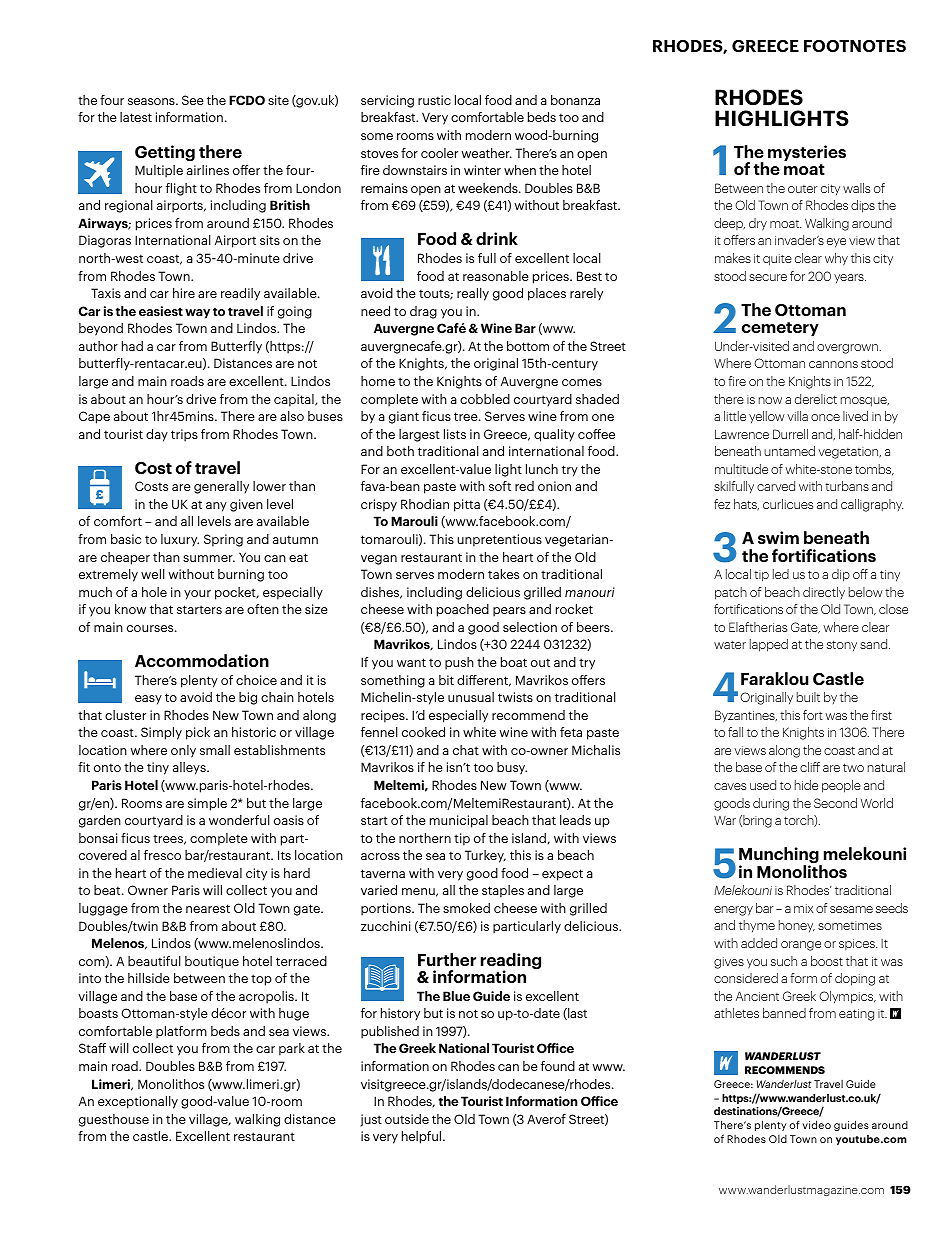 The height and width of the screenshot is (1234, 952). I want to click on helpful, so click(423, 1137).
